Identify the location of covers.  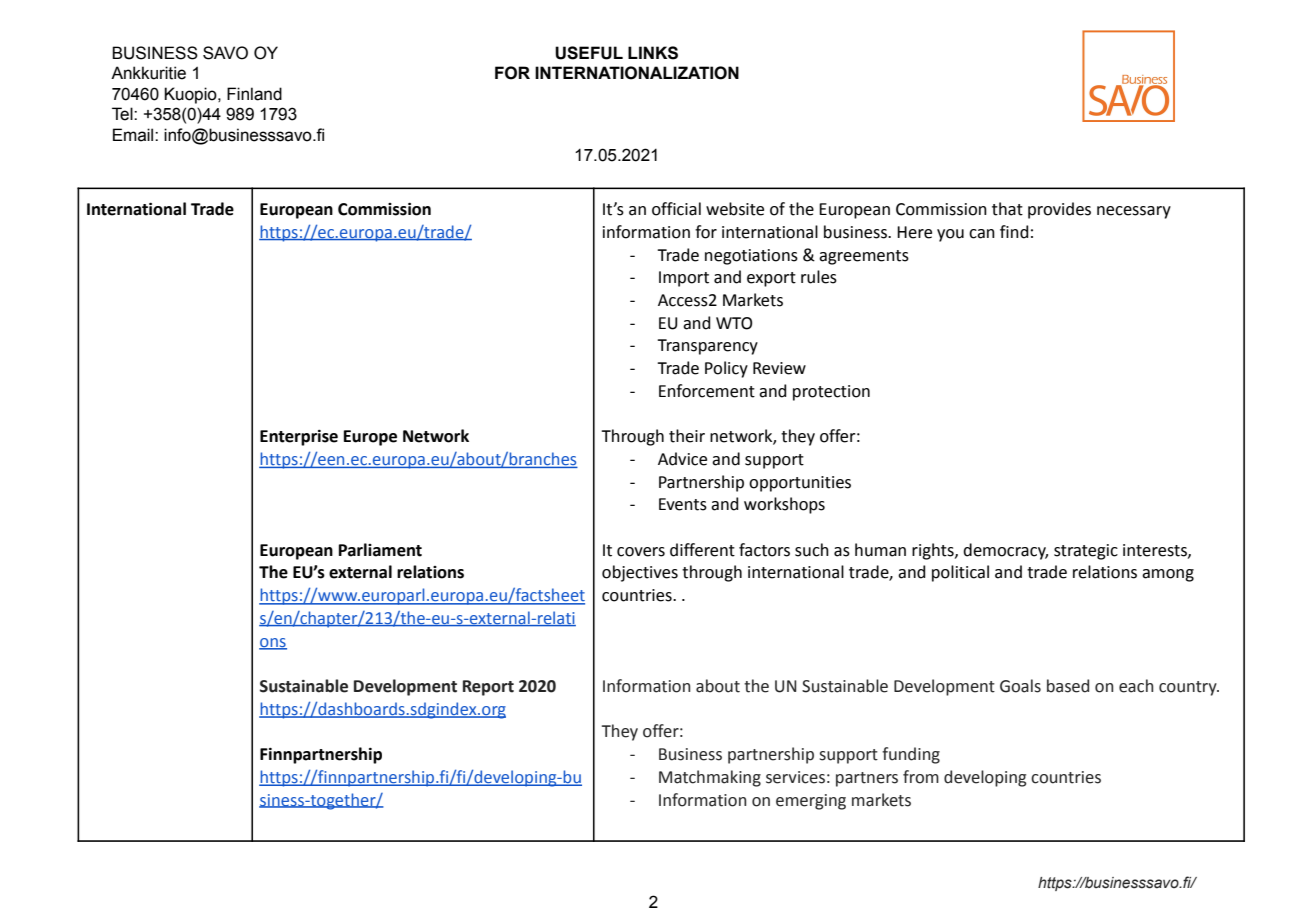
(641, 552).
